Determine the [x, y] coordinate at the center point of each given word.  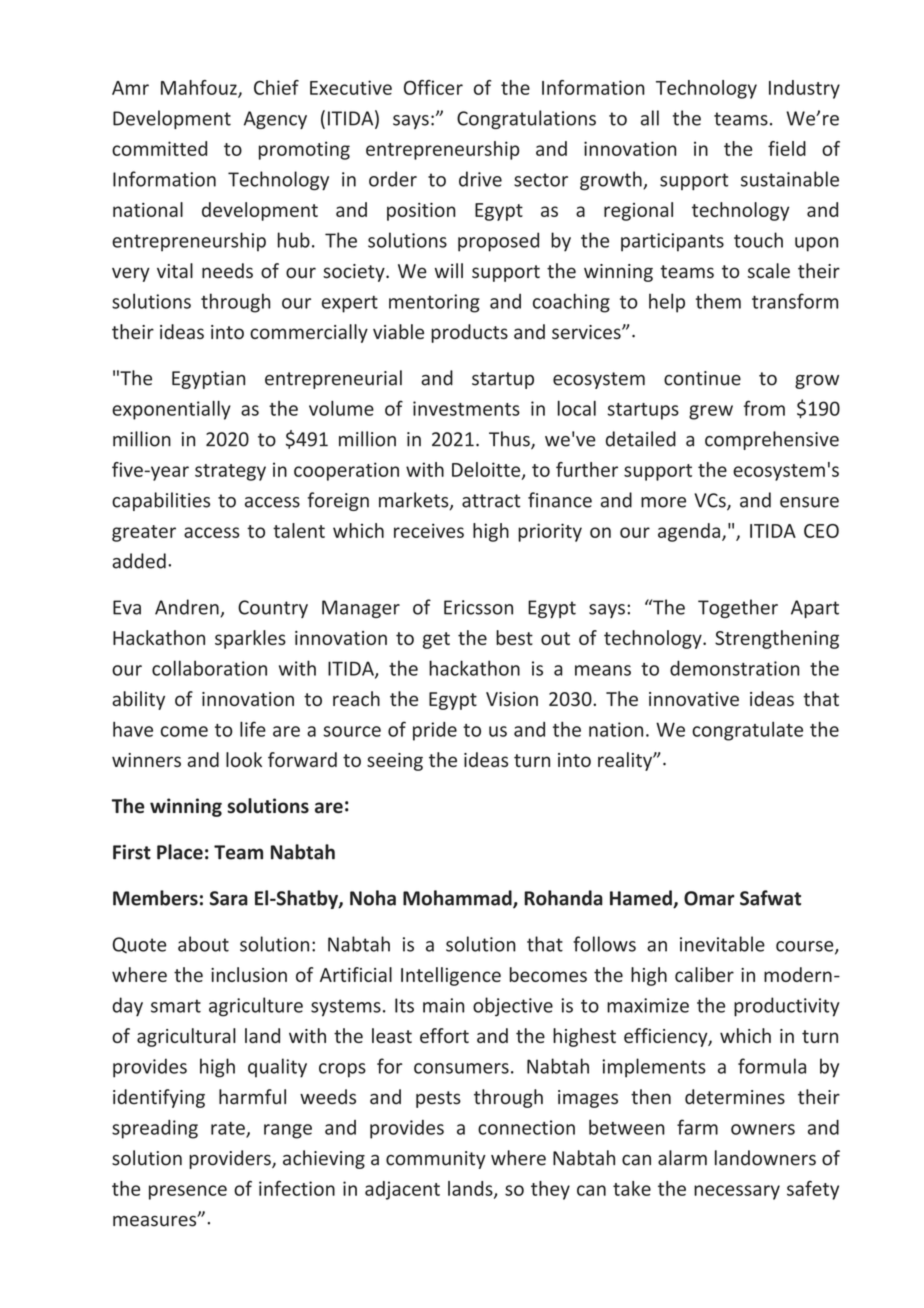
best [514, 637]
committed [159, 148]
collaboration [209, 668]
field [787, 148]
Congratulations [526, 119]
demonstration [734, 668]
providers [231, 1159]
